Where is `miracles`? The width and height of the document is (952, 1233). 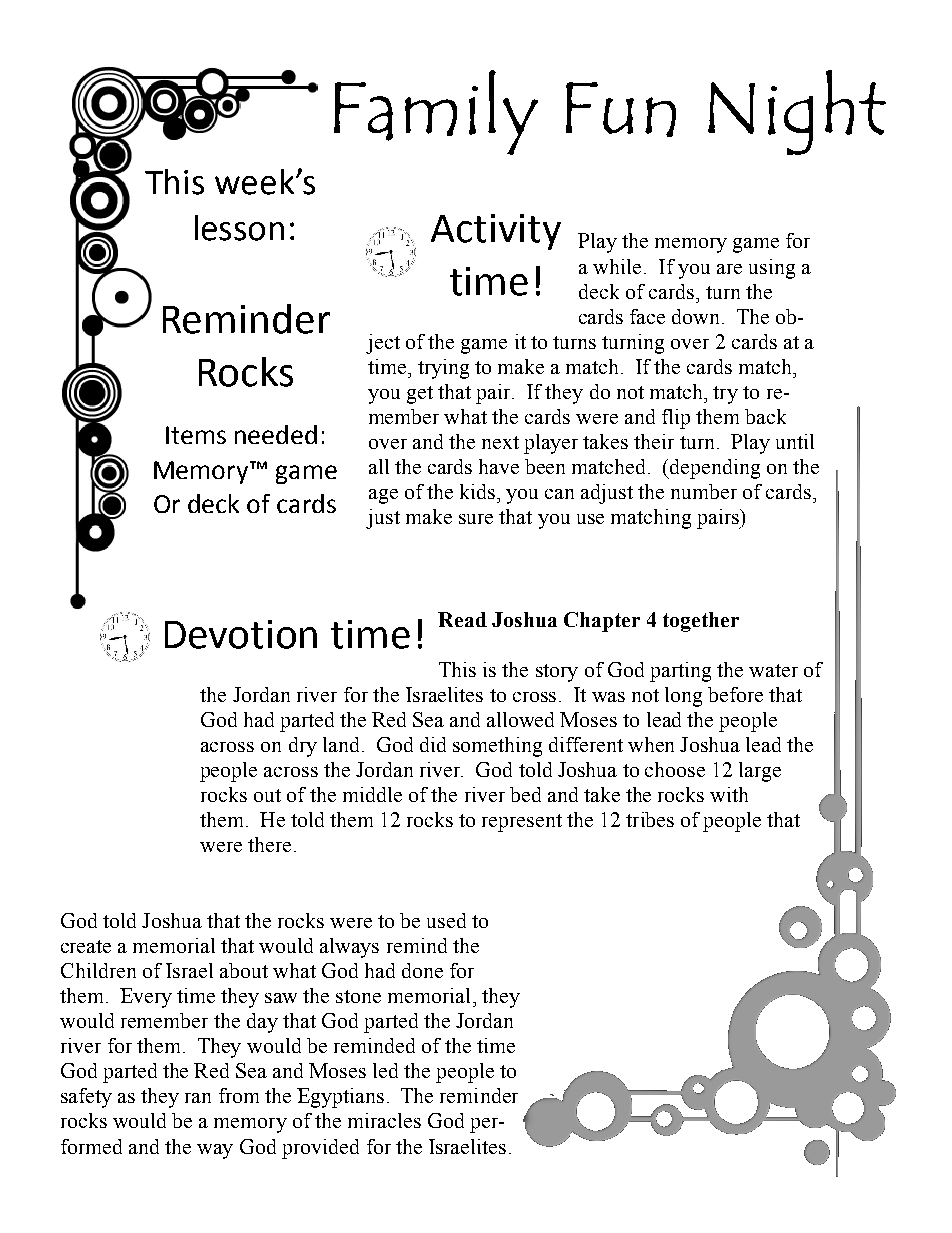 miracles is located at coordinates (384, 1120).
